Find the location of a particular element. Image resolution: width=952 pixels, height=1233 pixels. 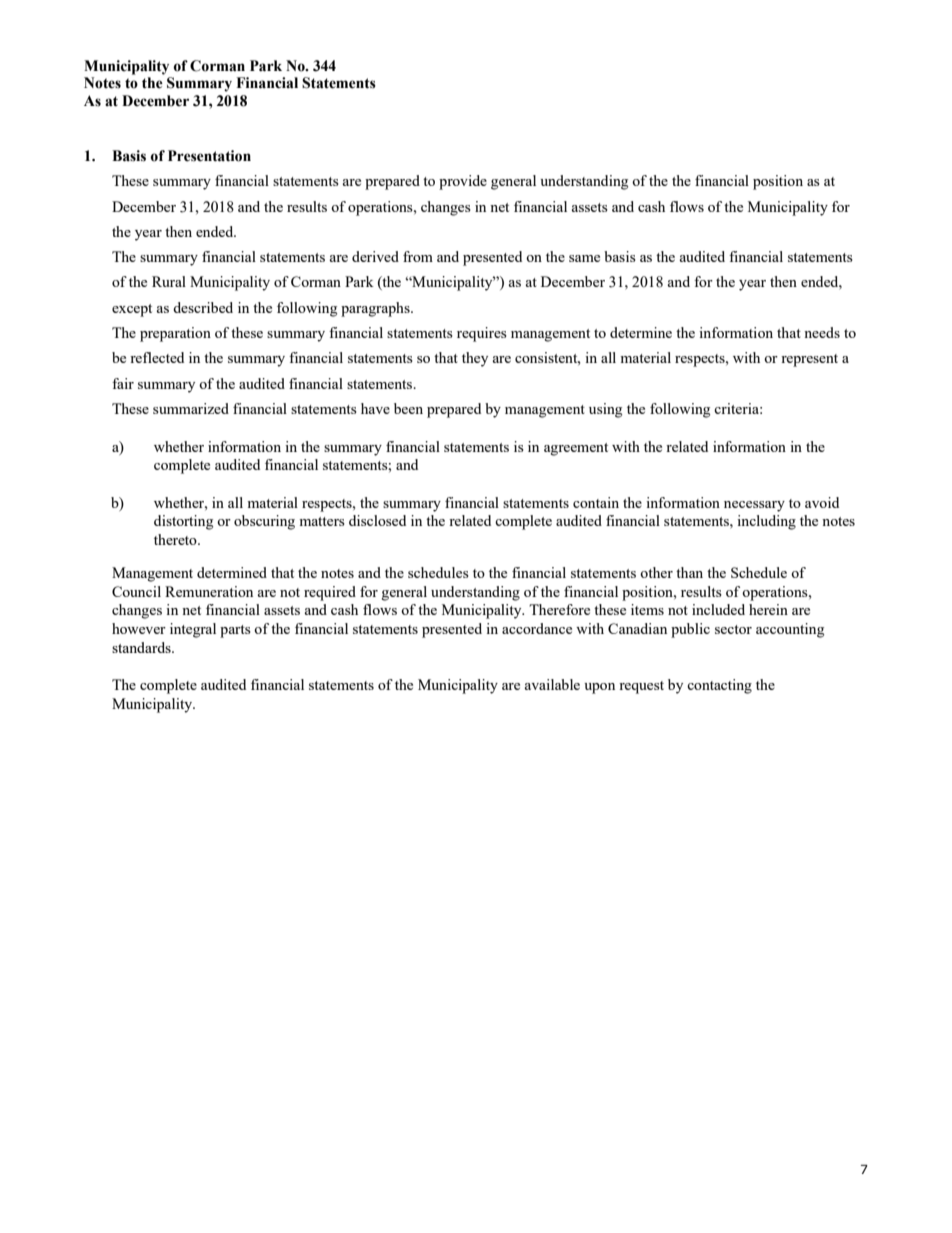

been is located at coordinates (408, 408).
